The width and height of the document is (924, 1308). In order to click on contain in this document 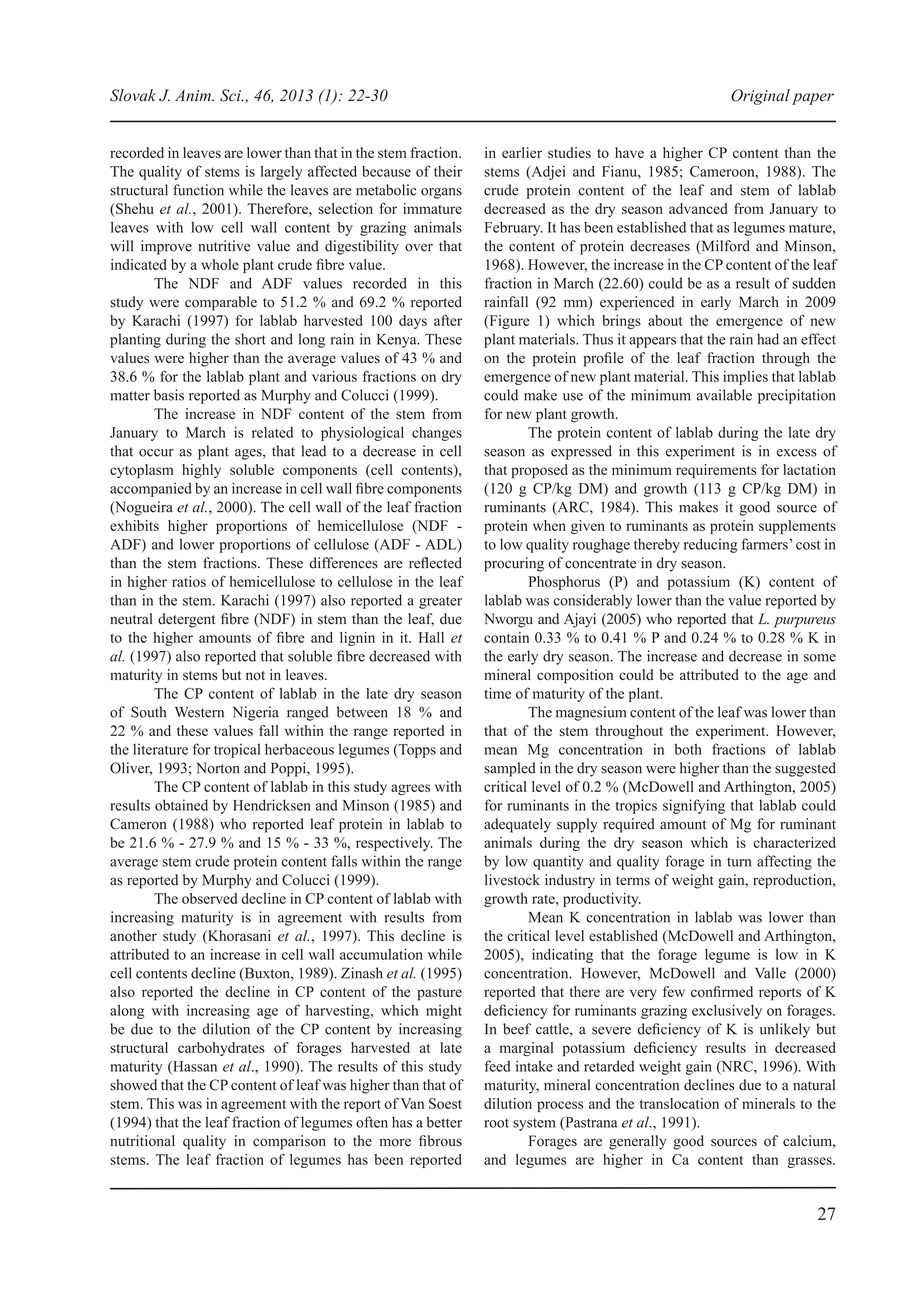, I will do `click(506, 637)`.
